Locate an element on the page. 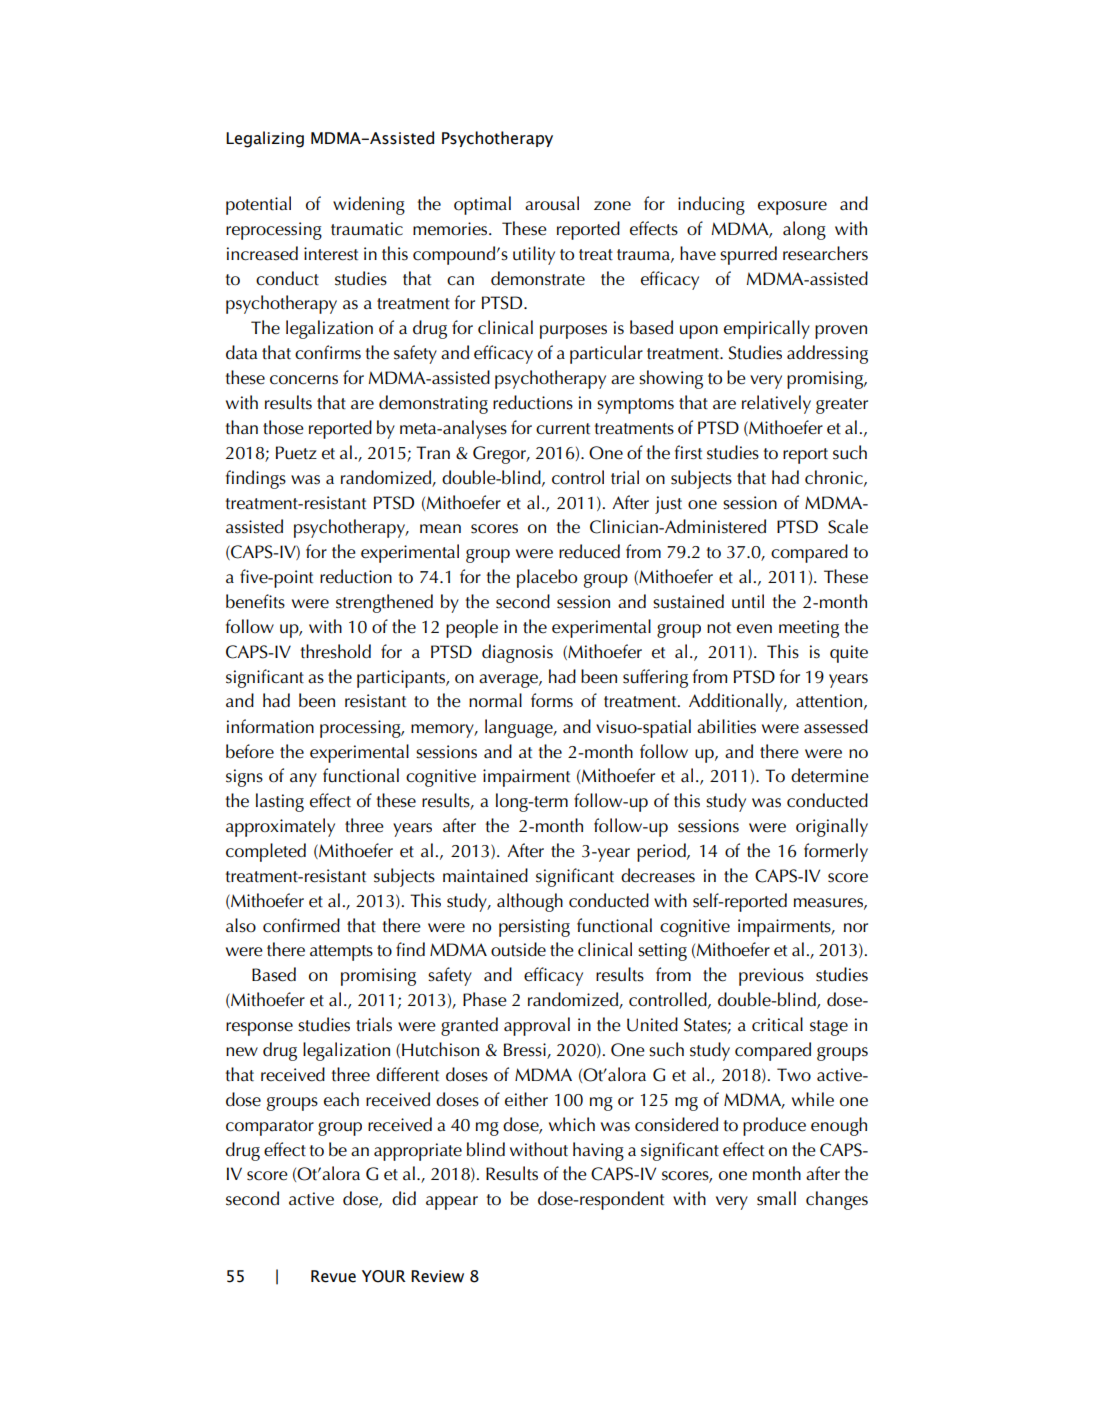 This document has height=1414, width=1093. exposure is located at coordinates (792, 208).
